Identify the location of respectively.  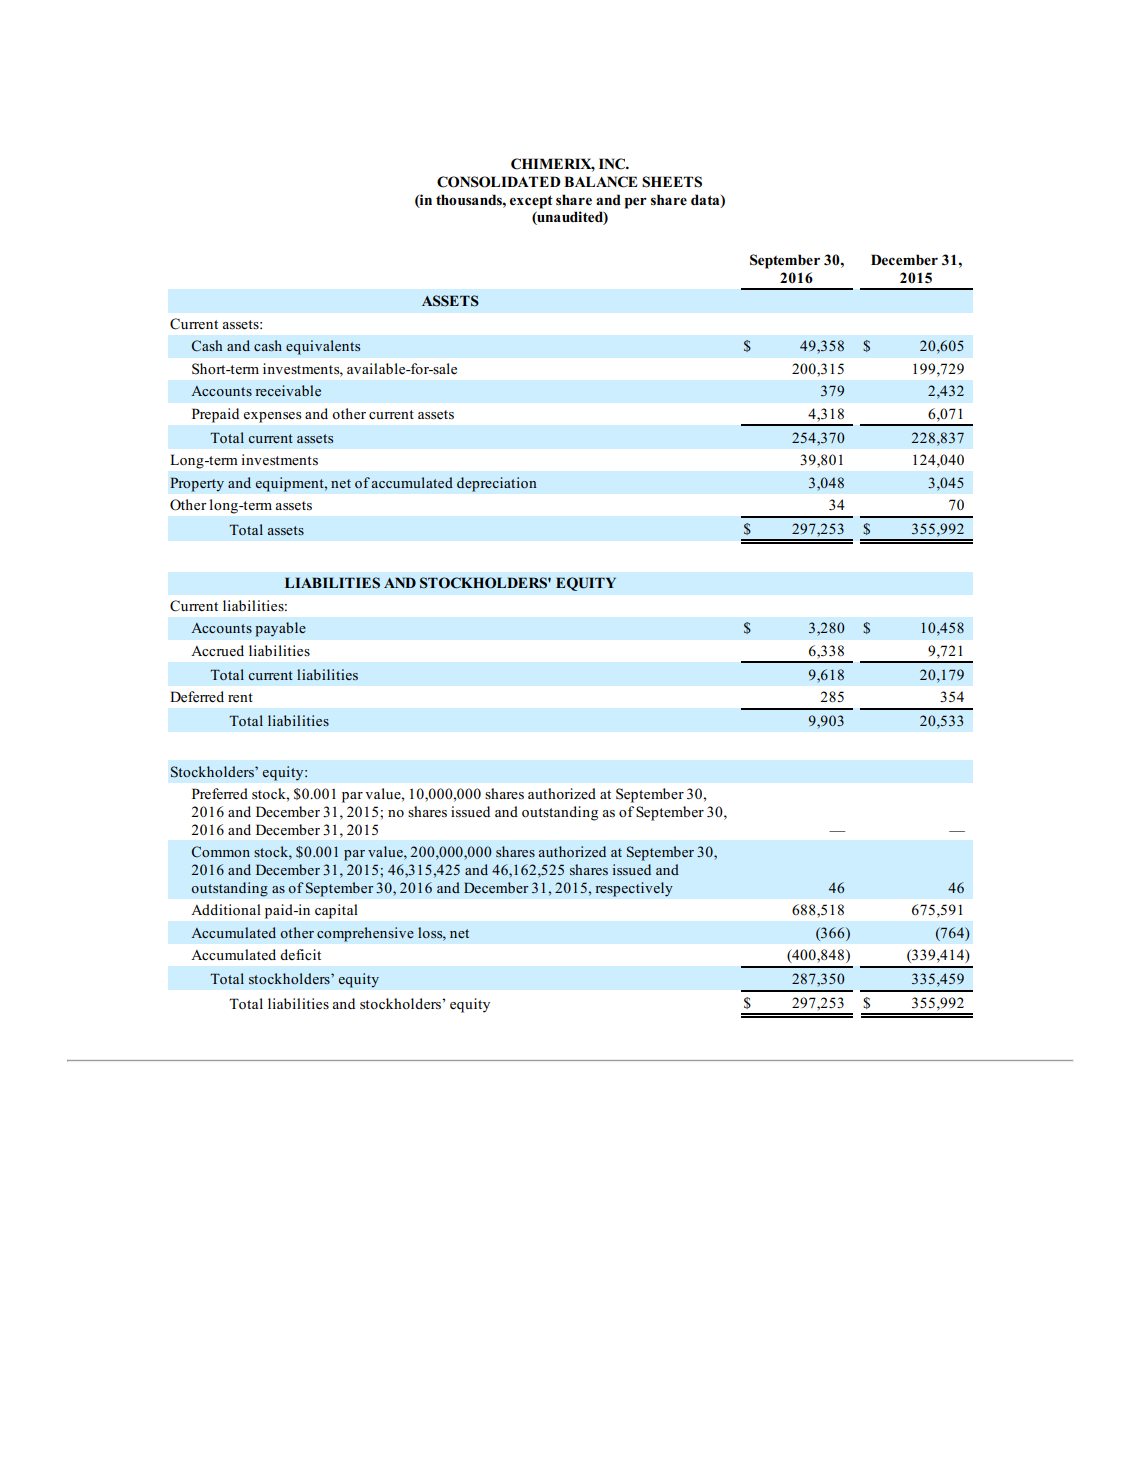
(634, 889).
